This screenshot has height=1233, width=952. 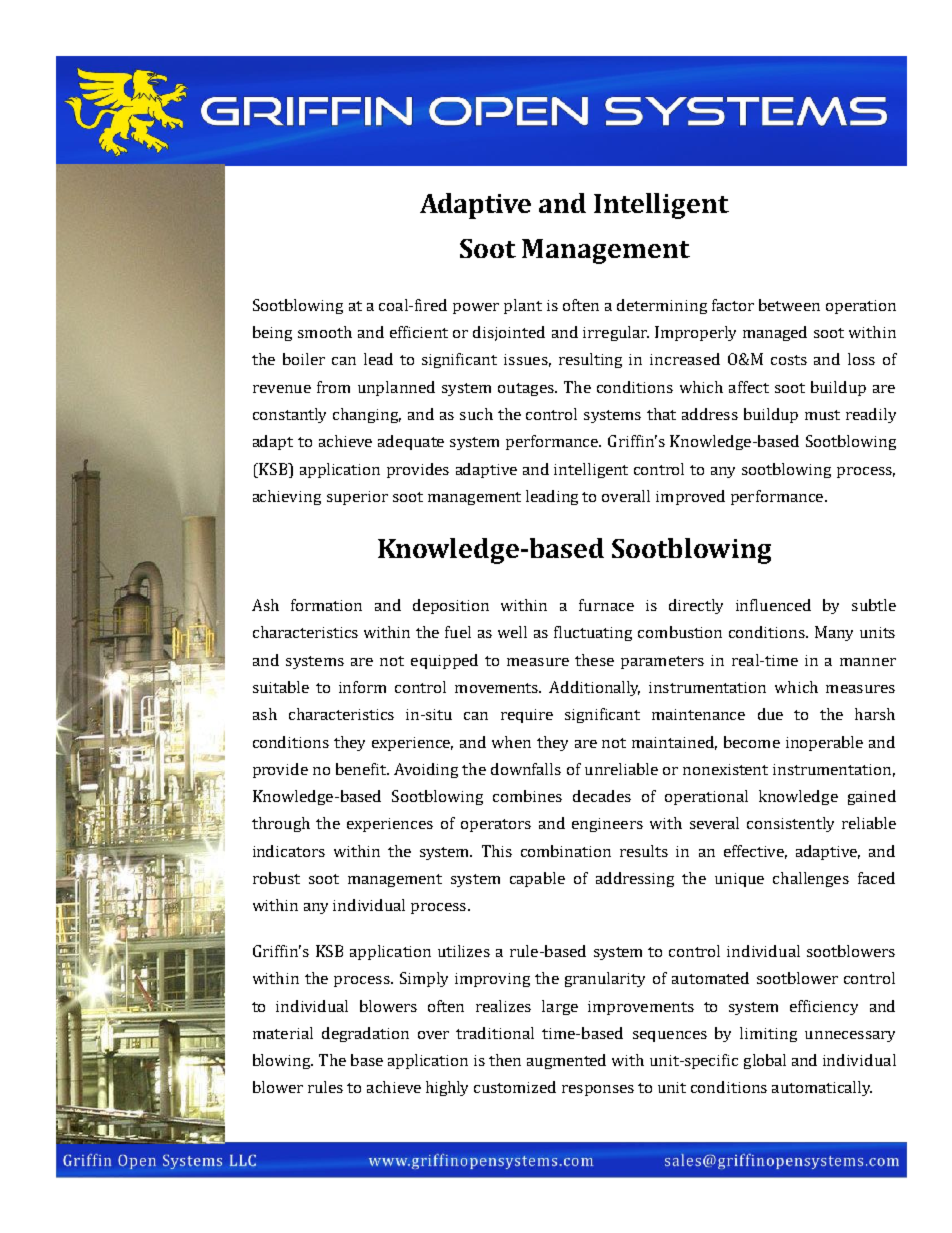 What do you see at coordinates (593, 633) in the screenshot?
I see `fluctuating` at bounding box center [593, 633].
